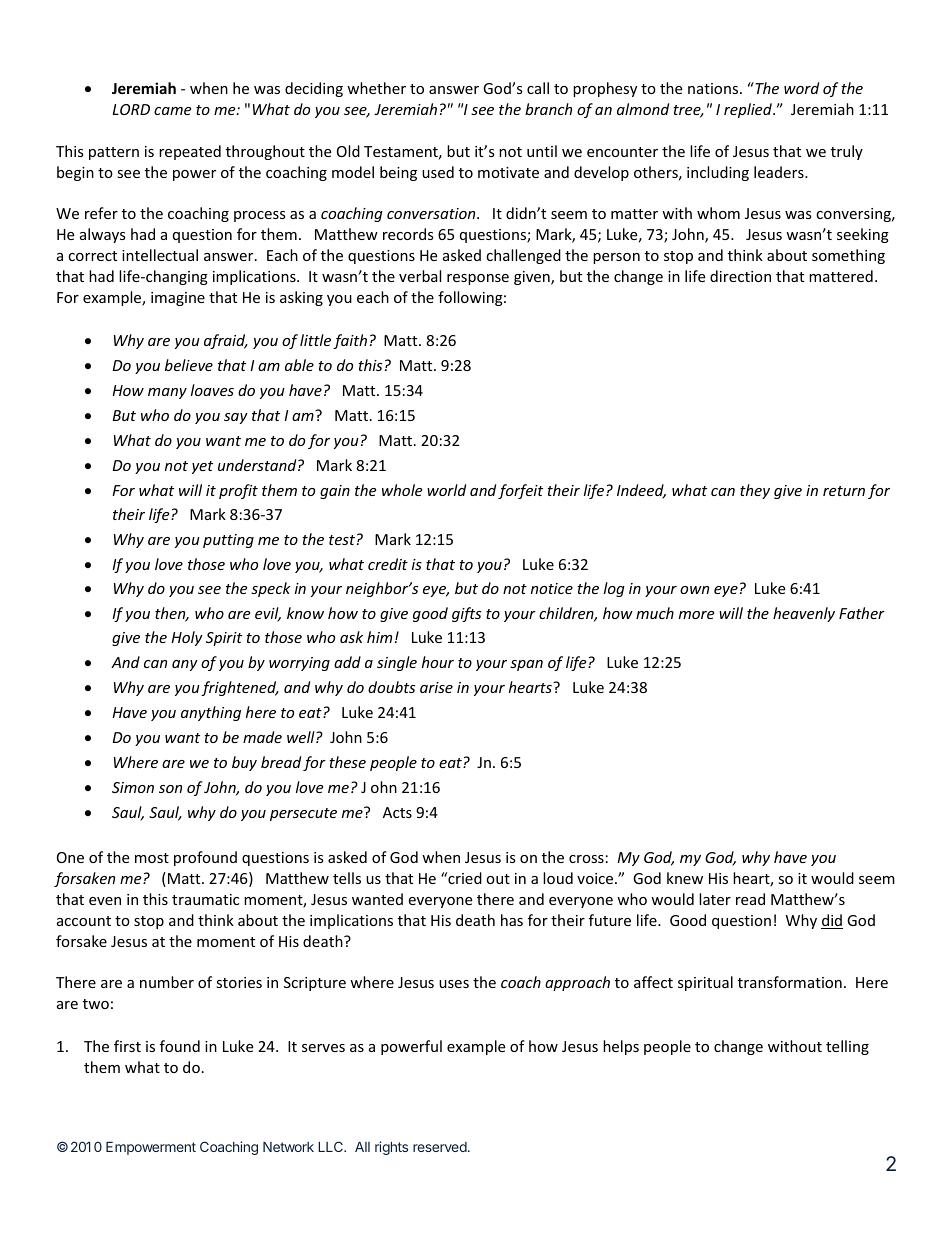 The width and height of the screenshot is (952, 1233). Describe the element at coordinates (466, 614) in the screenshot. I see `gifts` at that location.
